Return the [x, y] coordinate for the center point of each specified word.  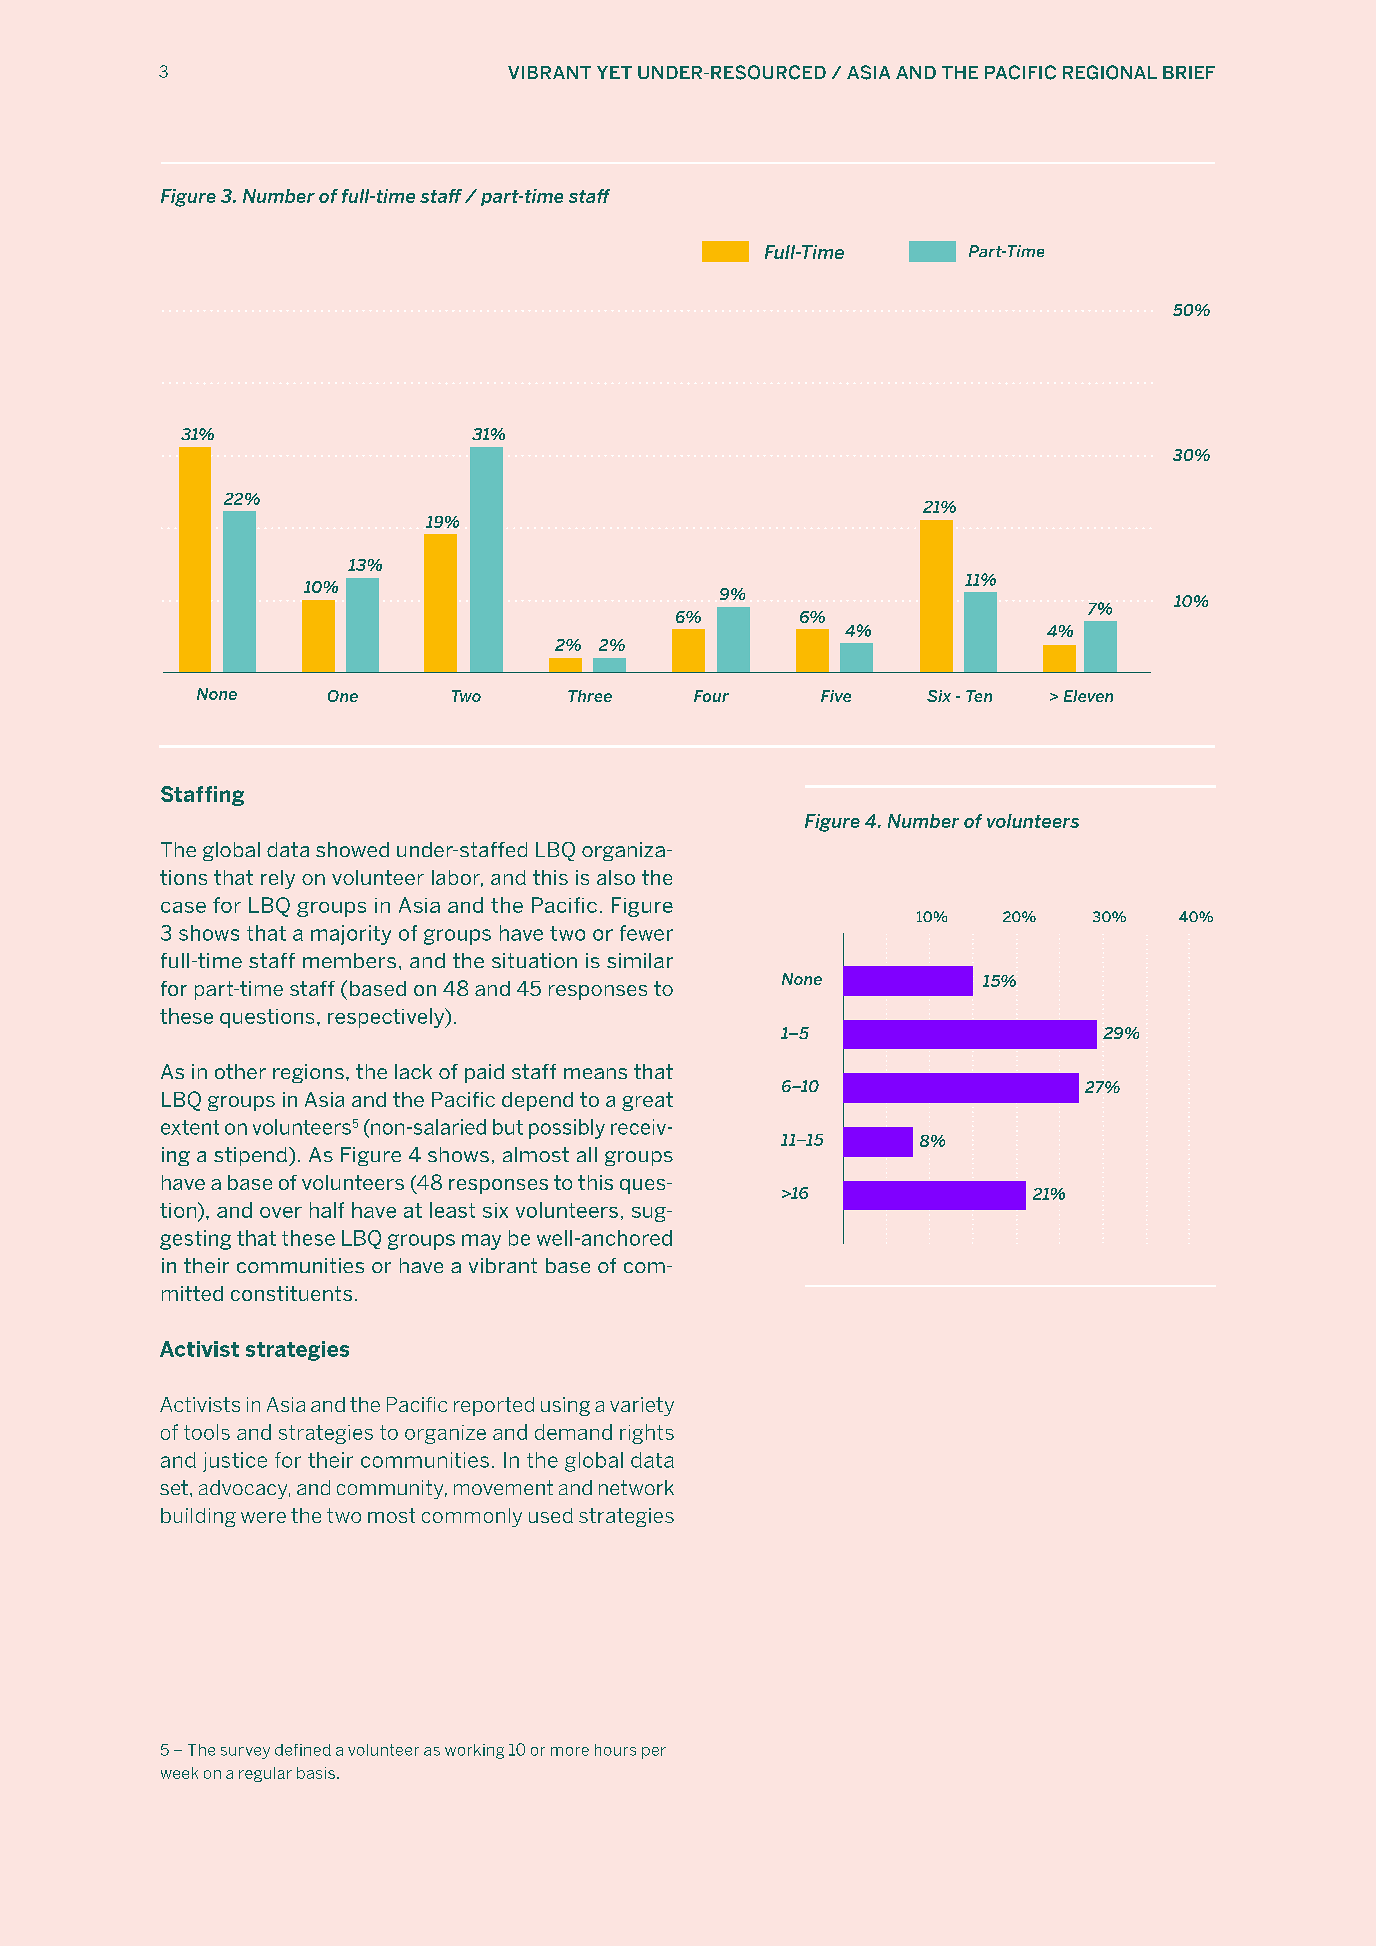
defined [303, 1750]
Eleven [1088, 696]
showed [352, 849]
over [281, 1212]
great [647, 1101]
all [587, 1154]
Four [711, 696]
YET [614, 72]
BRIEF [1189, 72]
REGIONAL [1110, 72]
